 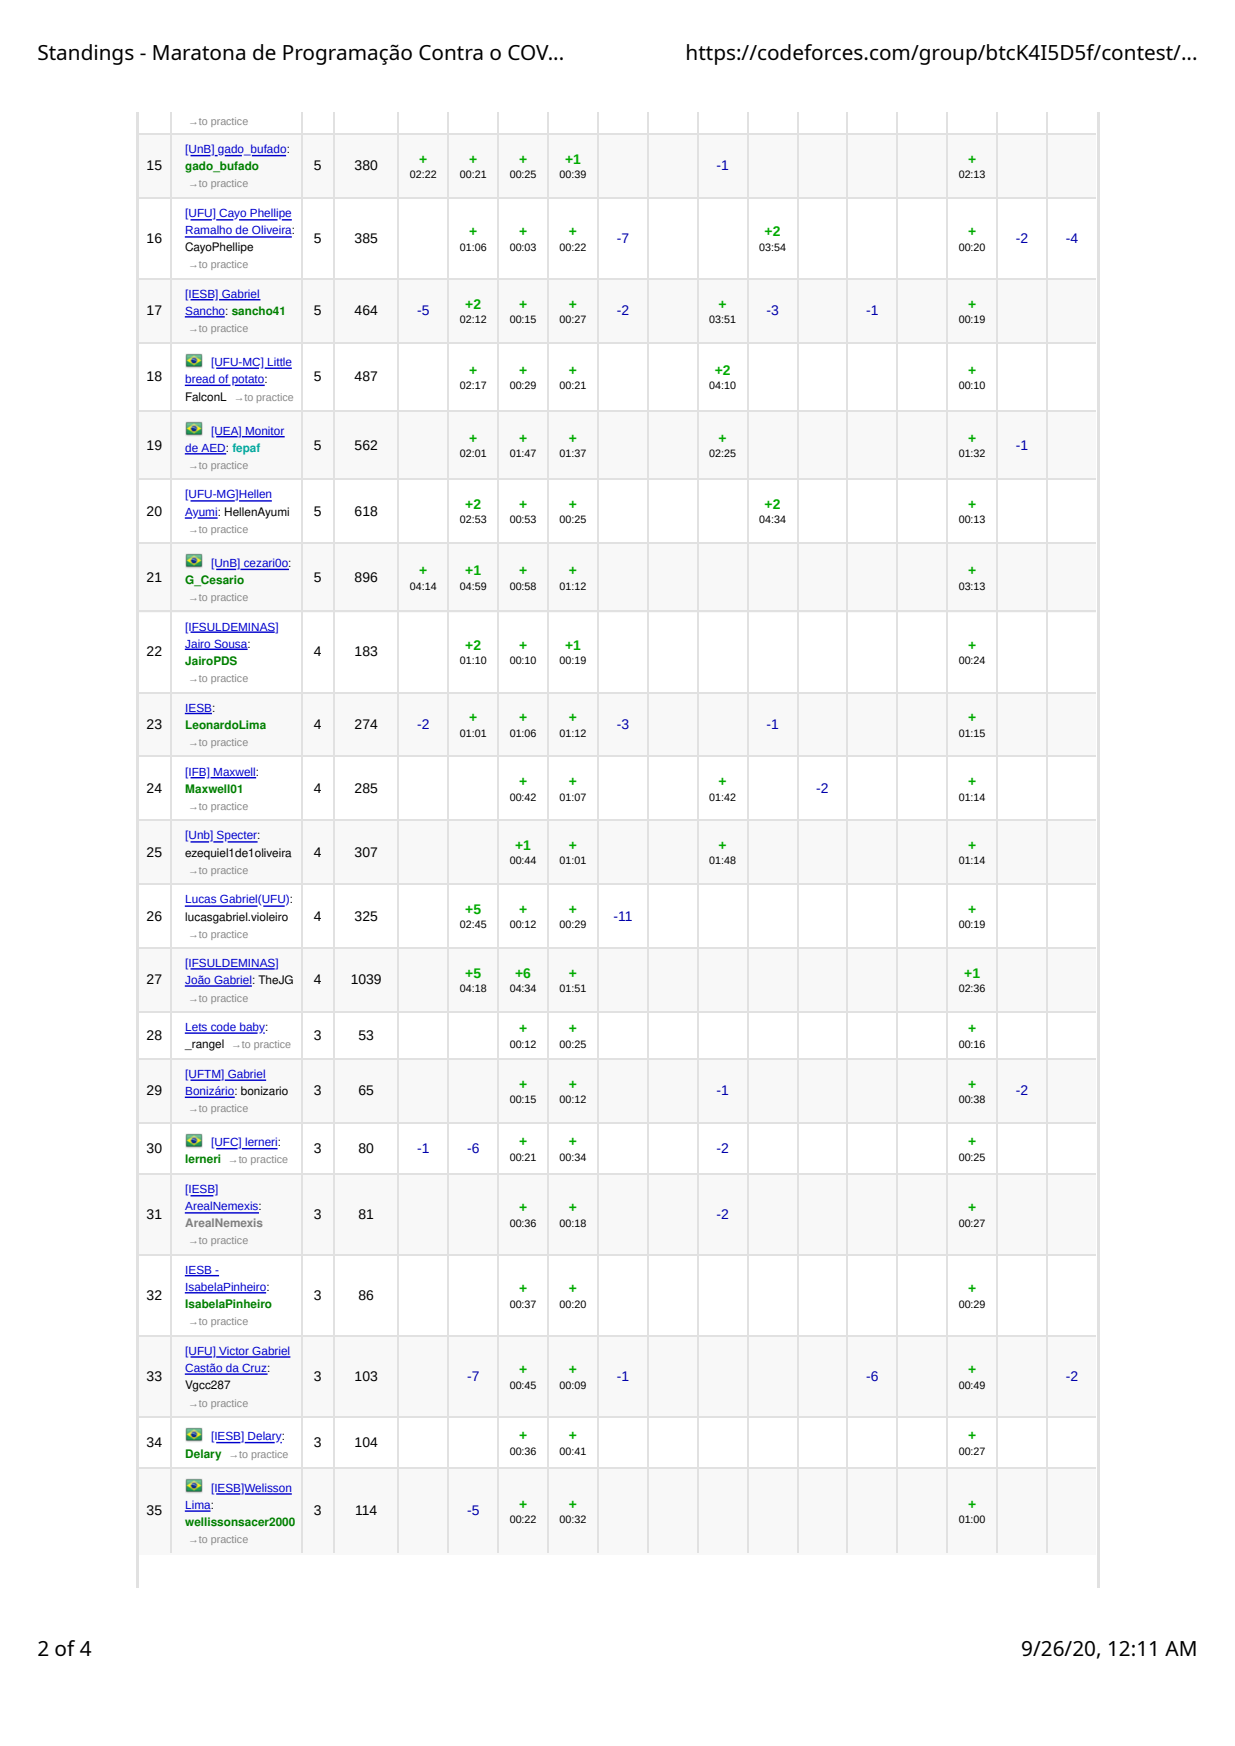 What do you see at coordinates (279, 363) in the screenshot?
I see `Little` at bounding box center [279, 363].
